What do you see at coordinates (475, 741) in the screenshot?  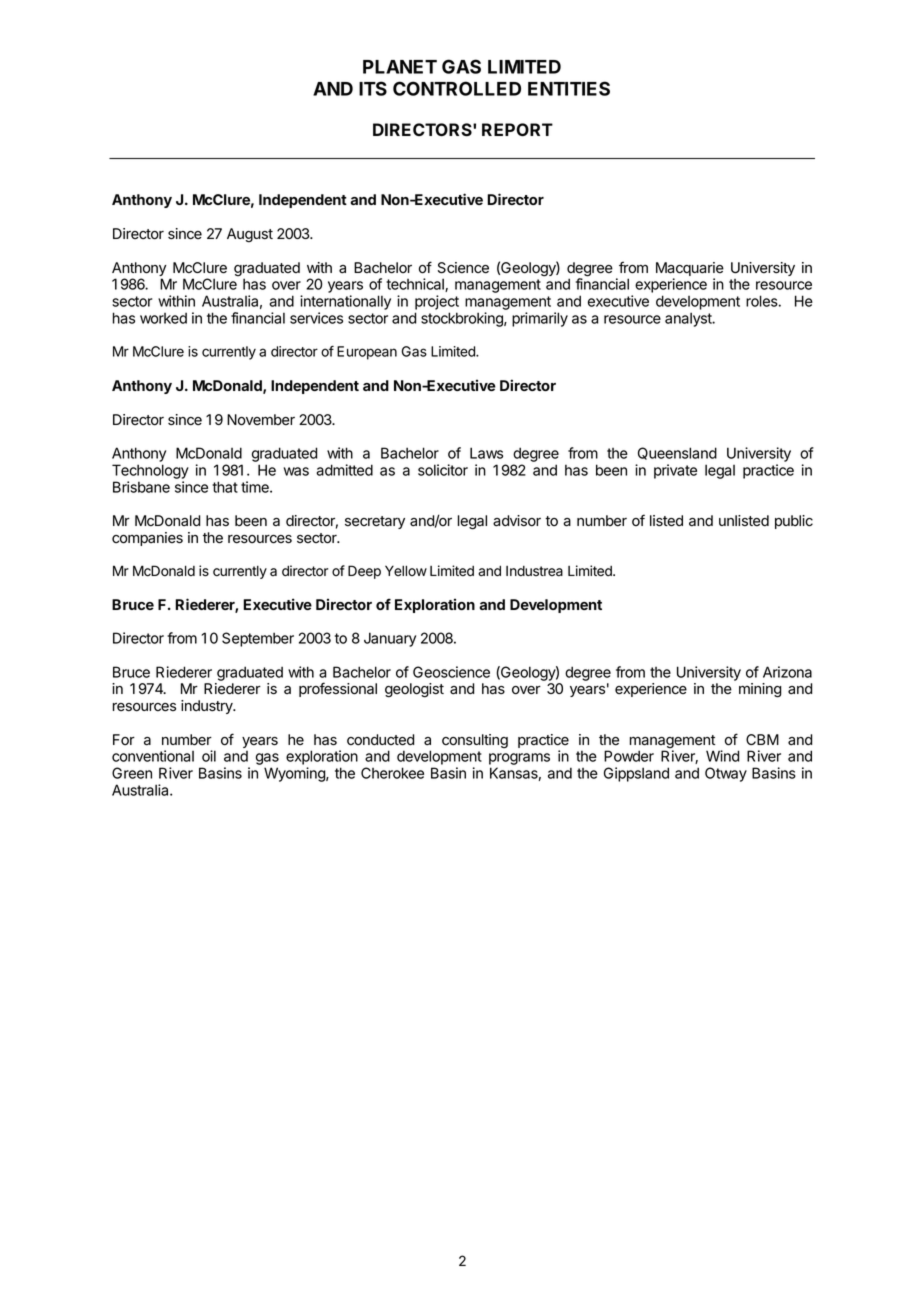 I see `consulting` at bounding box center [475, 741].
